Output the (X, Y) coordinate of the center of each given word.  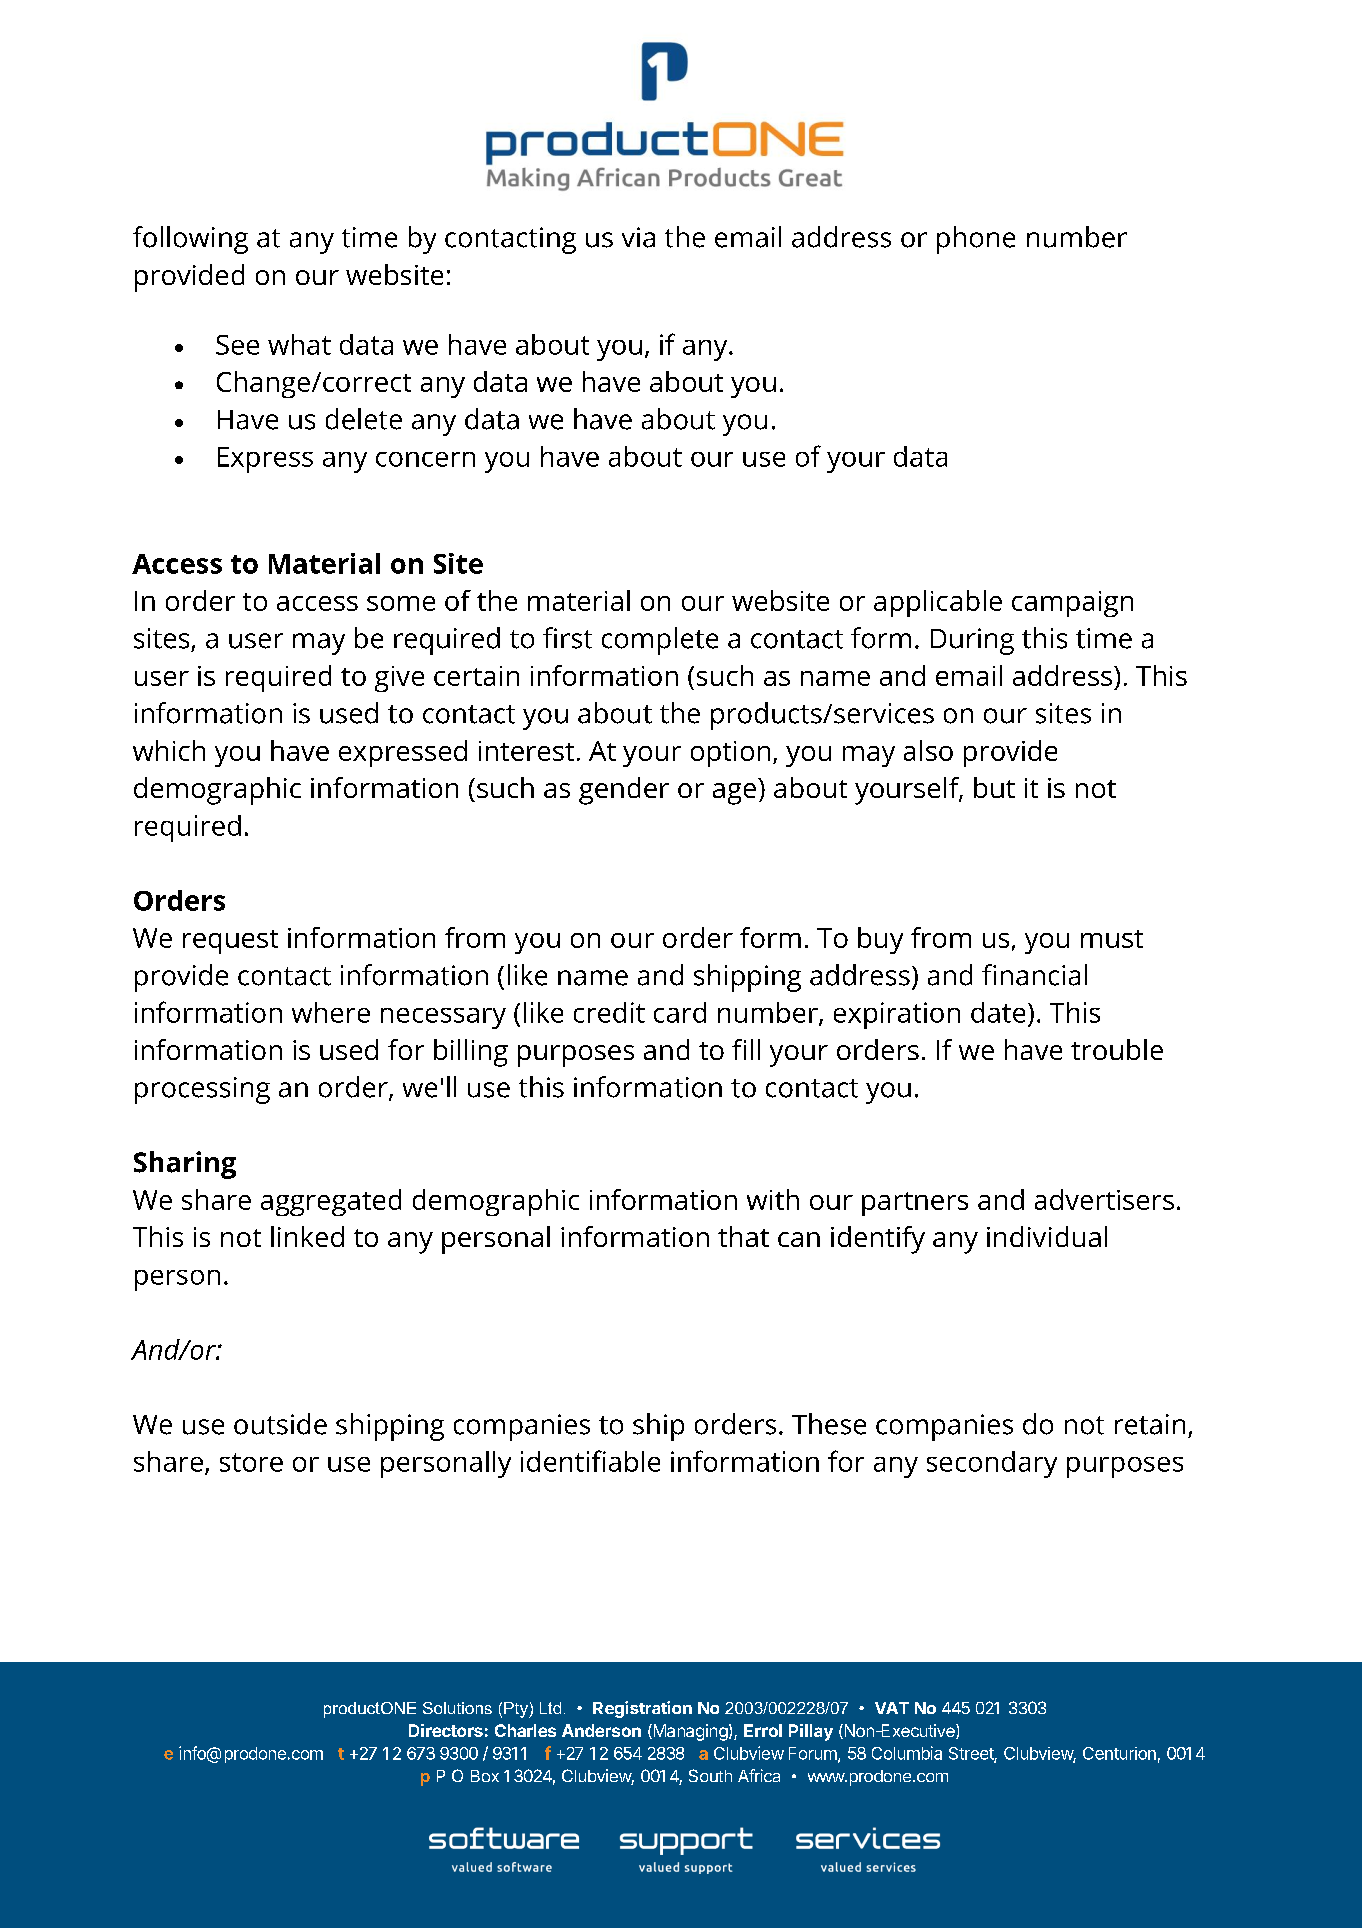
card (680, 1012)
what (299, 344)
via (638, 237)
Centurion (1119, 1753)
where (331, 1012)
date (998, 1012)
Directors (446, 1730)
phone (976, 240)
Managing (689, 1732)
